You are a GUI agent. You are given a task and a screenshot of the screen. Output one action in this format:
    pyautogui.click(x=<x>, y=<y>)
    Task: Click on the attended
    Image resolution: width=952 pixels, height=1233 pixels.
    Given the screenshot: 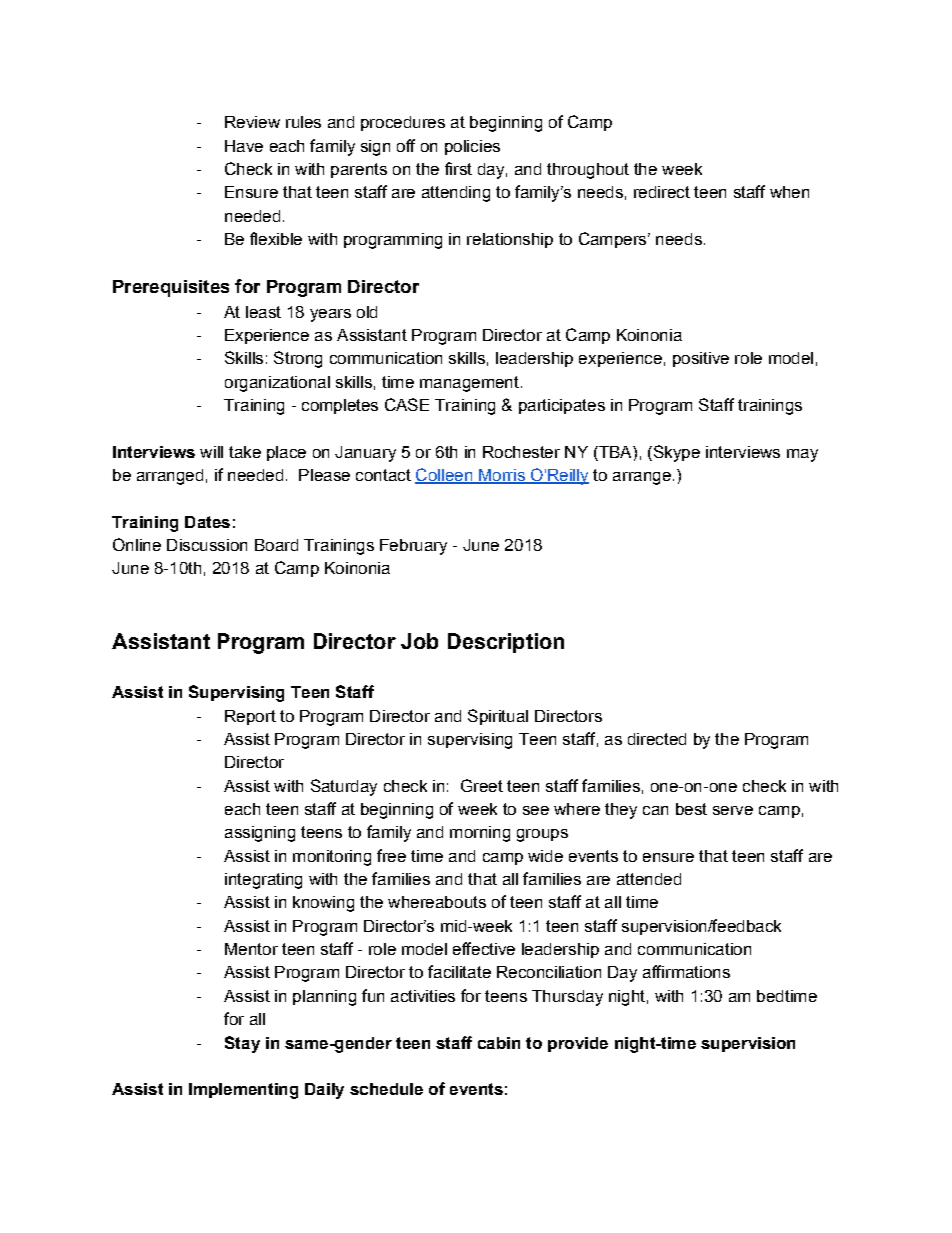 What is the action you would take?
    pyautogui.click(x=649, y=879)
